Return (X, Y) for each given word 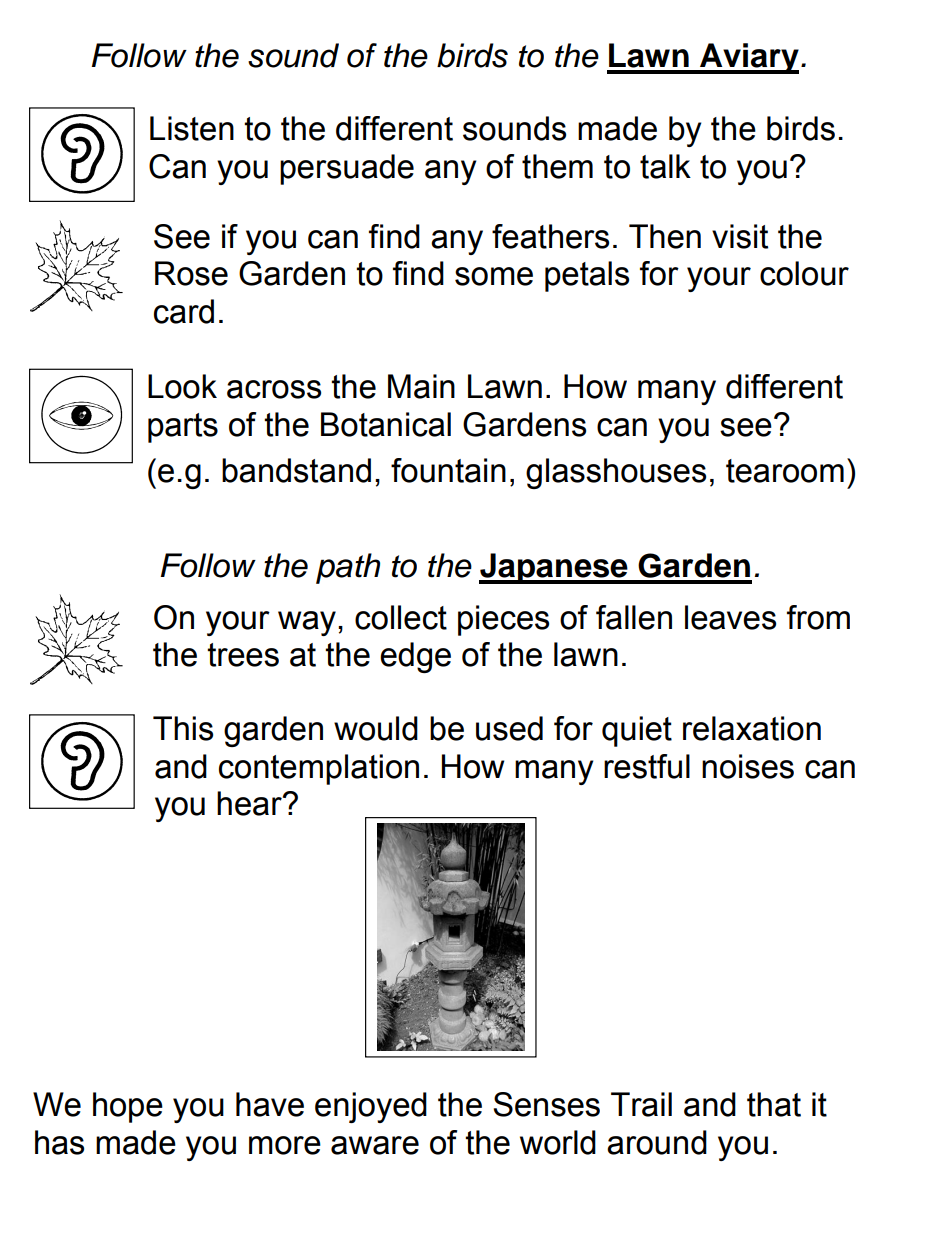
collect (401, 617)
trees (243, 655)
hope (128, 1107)
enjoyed (371, 1107)
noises (748, 766)
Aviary (748, 58)
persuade (347, 169)
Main (421, 386)
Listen (192, 128)
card (184, 311)
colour (804, 273)
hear (250, 803)
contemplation (319, 769)
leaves (730, 617)
